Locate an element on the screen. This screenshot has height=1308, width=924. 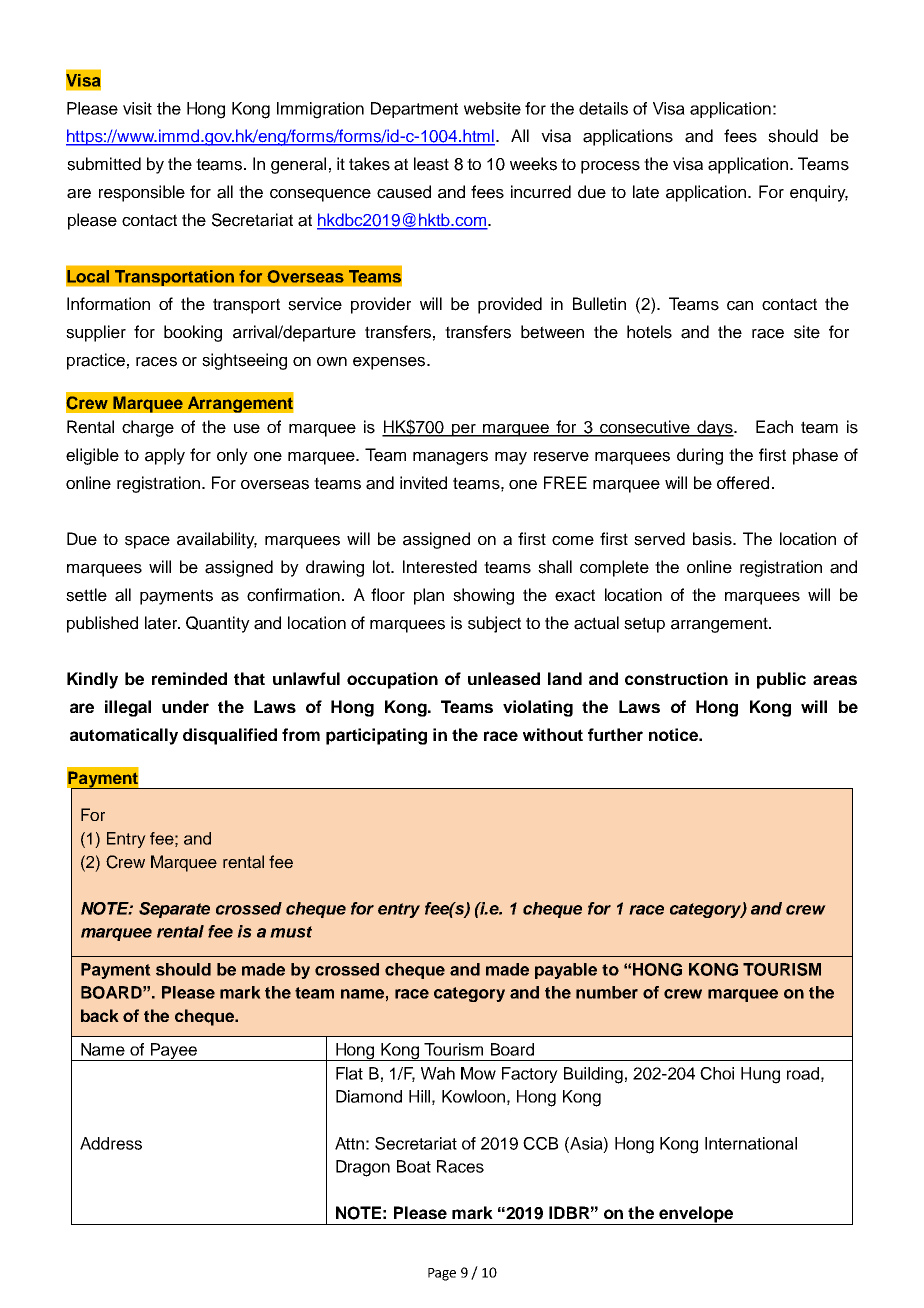
least is located at coordinates (431, 164).
